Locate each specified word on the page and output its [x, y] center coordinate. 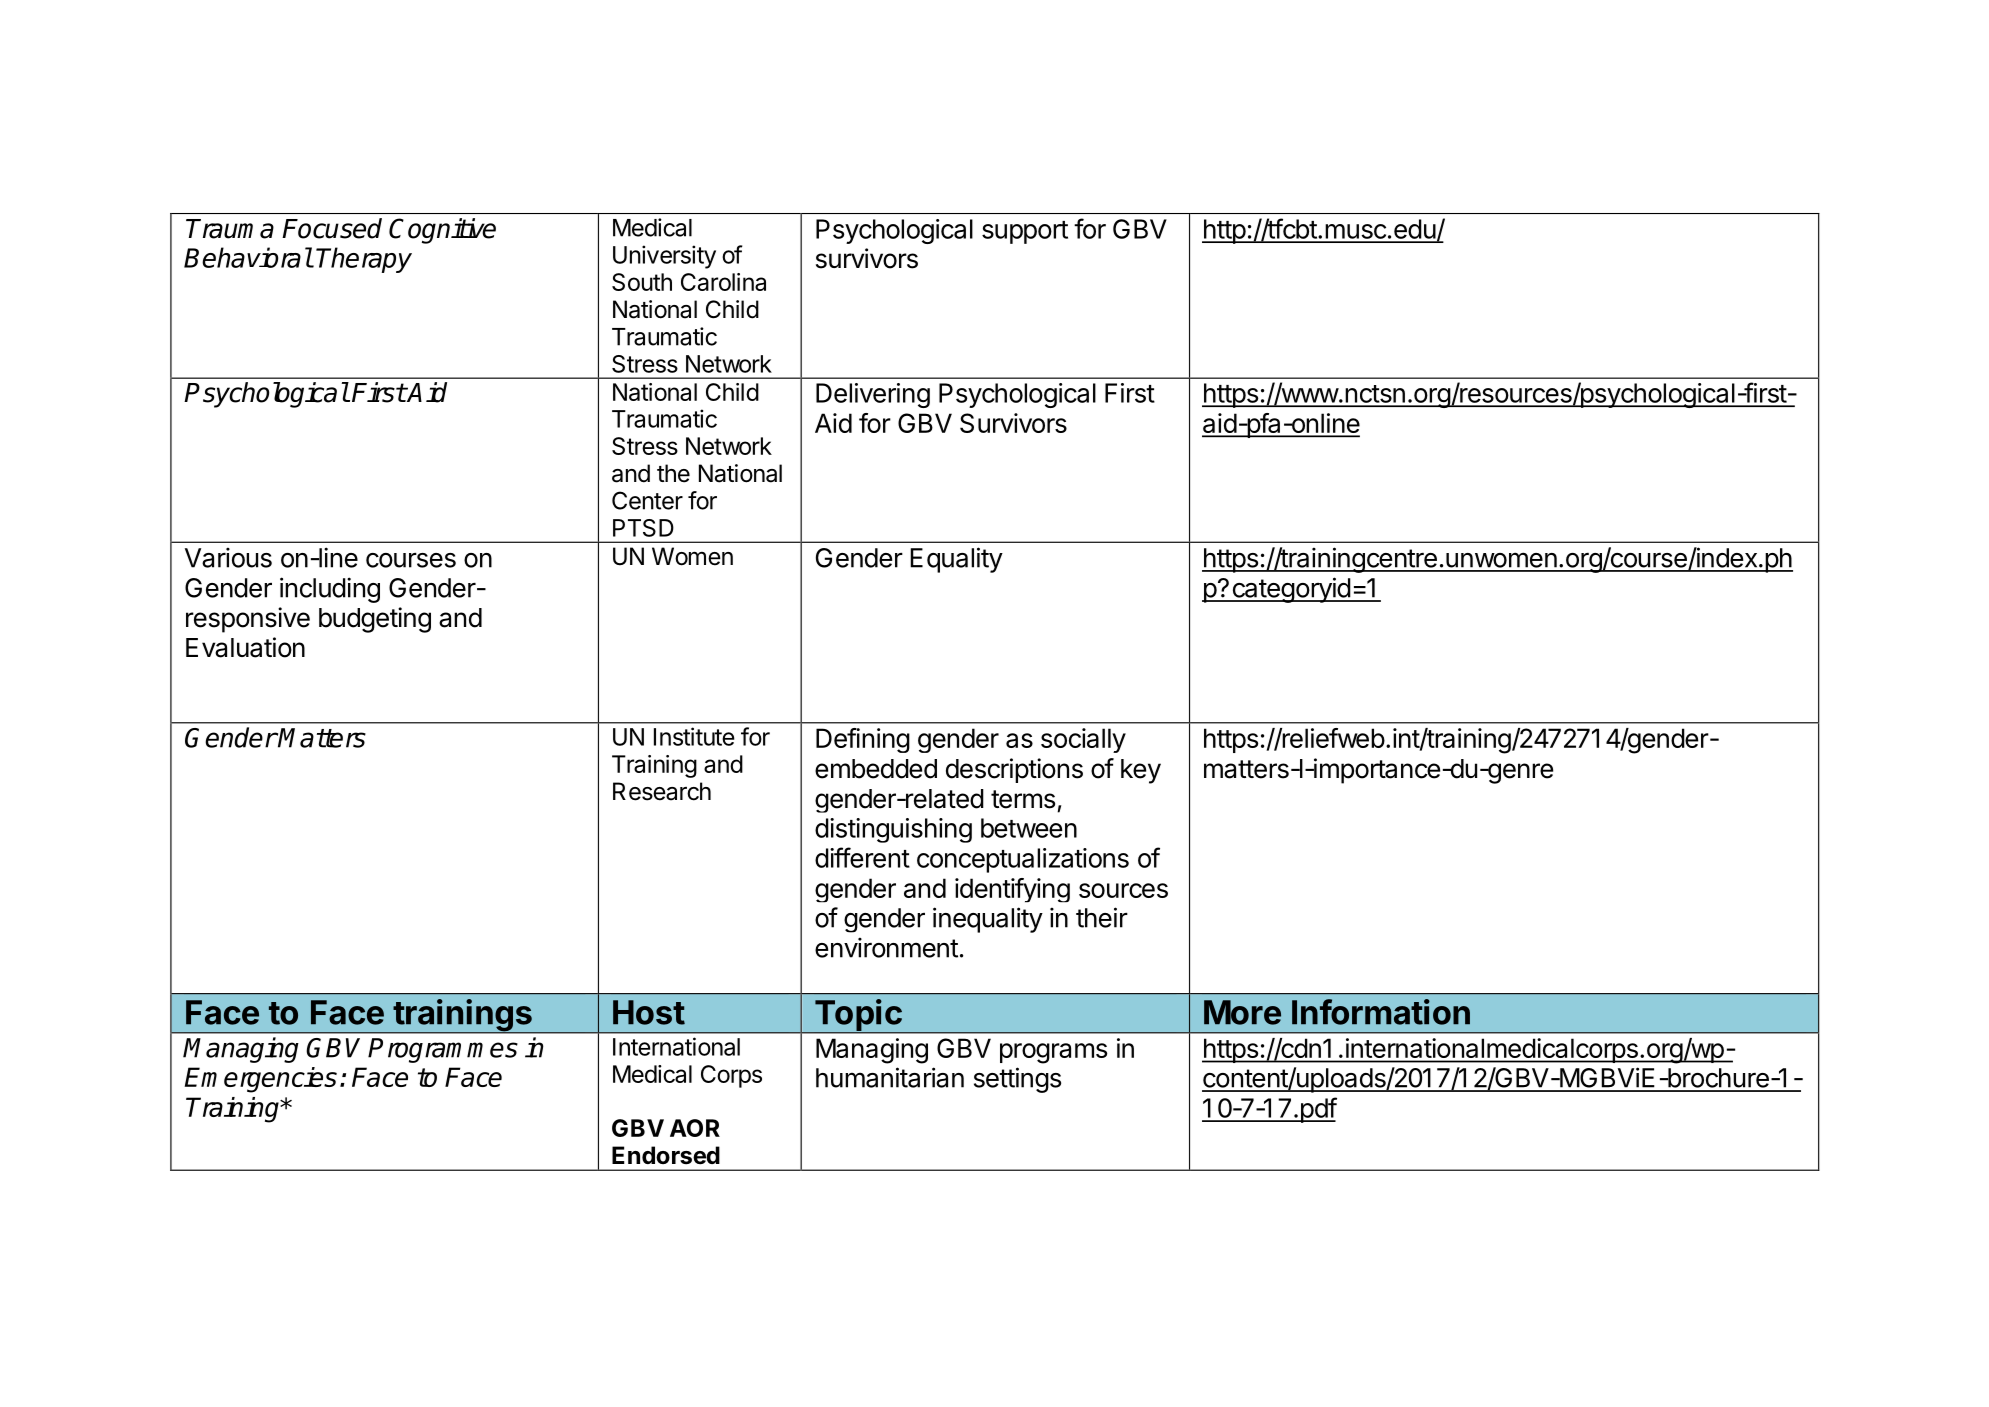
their [1102, 917]
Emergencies [260, 1080]
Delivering [873, 395]
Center [647, 500]
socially [1083, 740]
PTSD [643, 528]
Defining [863, 740]
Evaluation [245, 647]
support [1025, 232]
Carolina [723, 282]
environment [886, 947]
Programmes [443, 1050]
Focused [332, 228]
